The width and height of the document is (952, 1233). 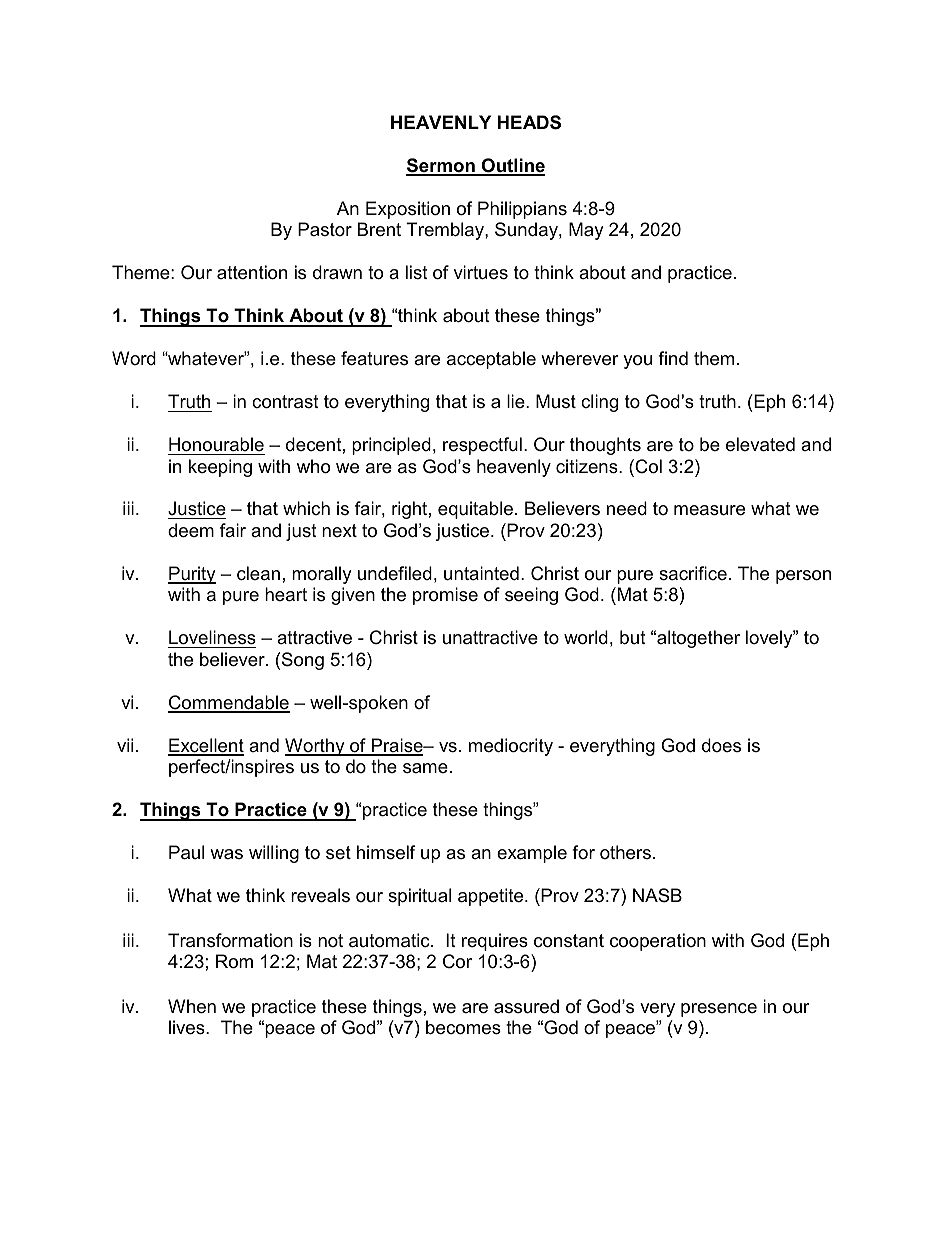 I want to click on May, so click(x=586, y=231).
